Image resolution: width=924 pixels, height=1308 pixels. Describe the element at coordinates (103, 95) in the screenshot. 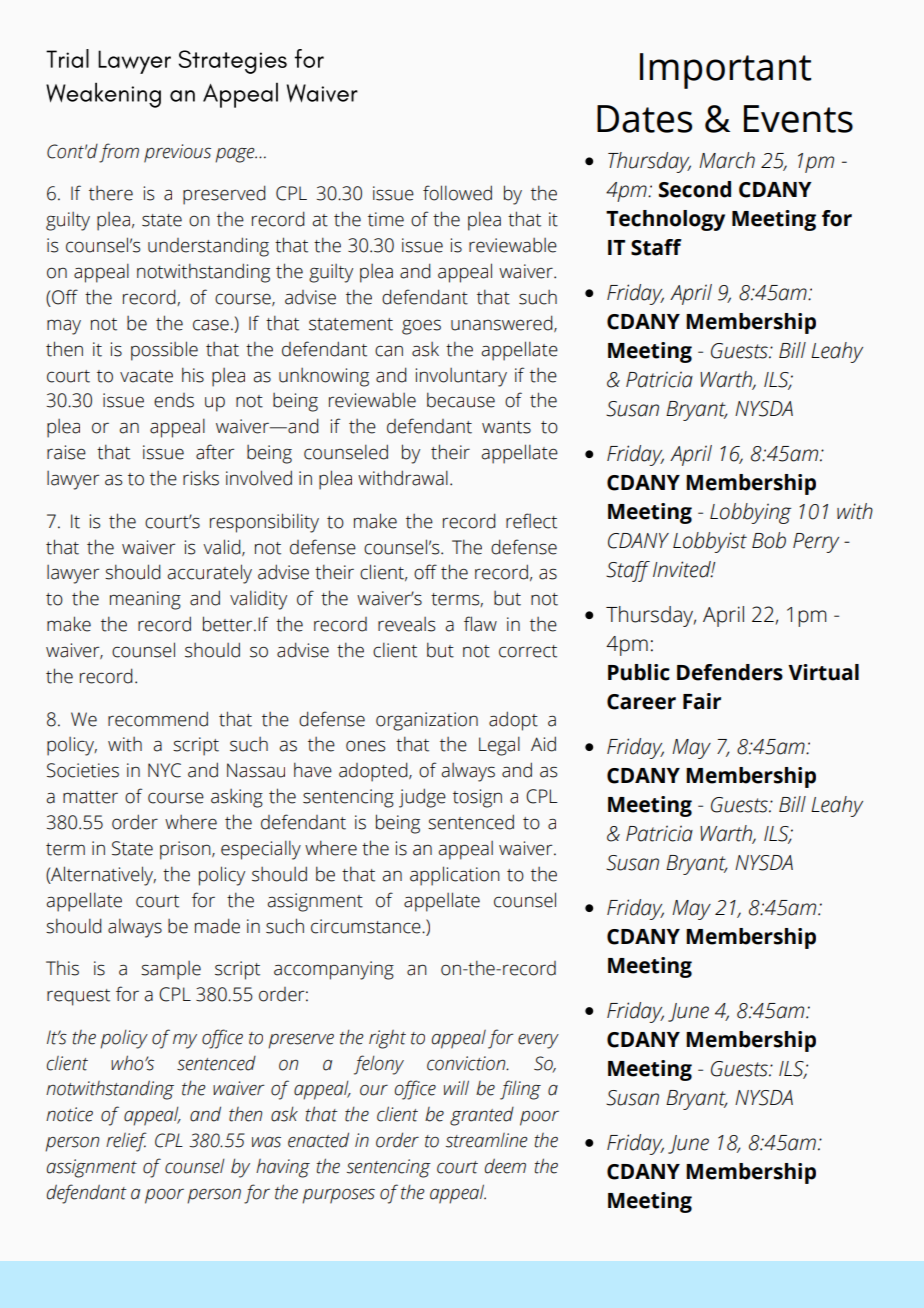

I see `Weakening` at that location.
